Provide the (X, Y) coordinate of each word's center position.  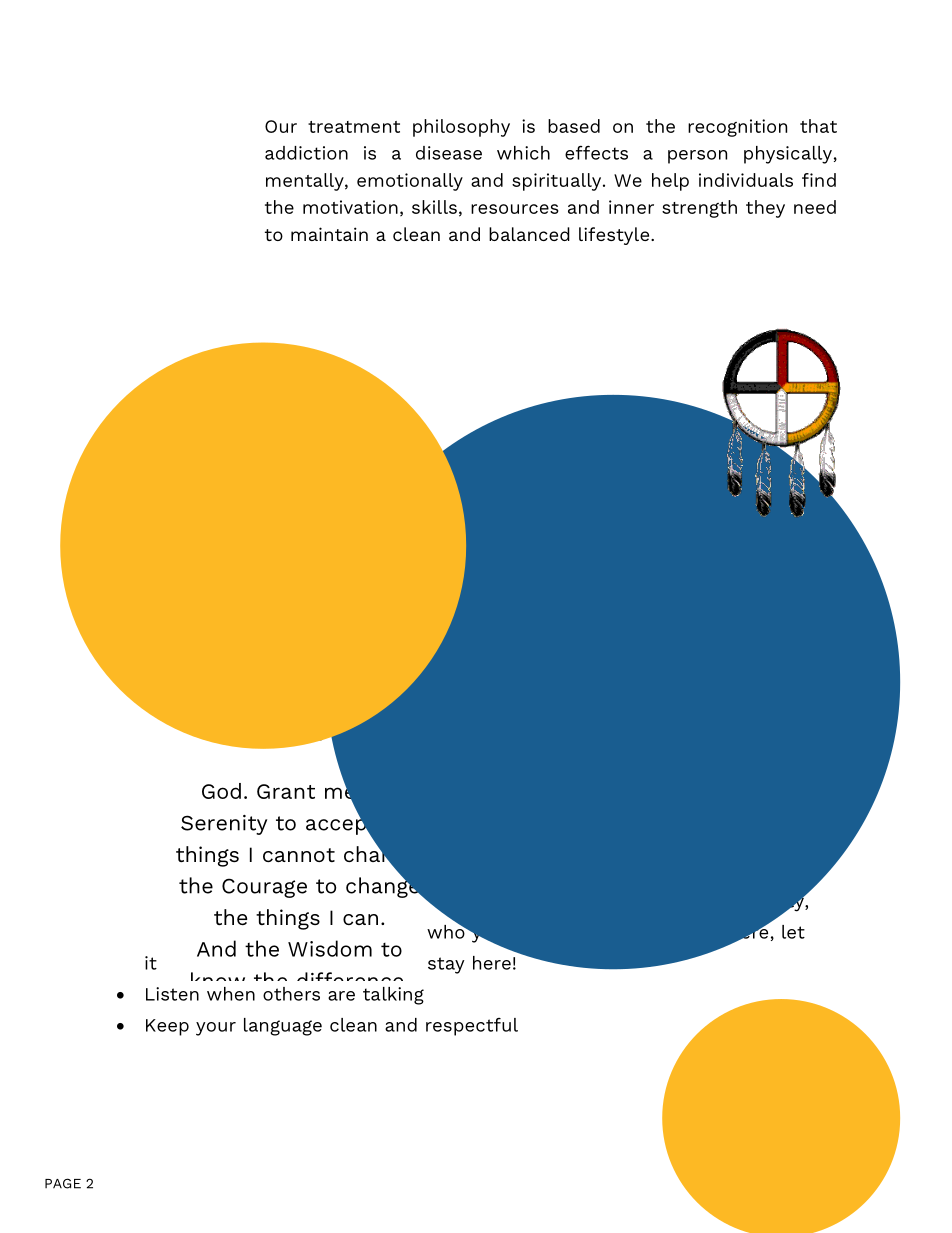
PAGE (63, 1183)
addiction (306, 153)
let (793, 932)
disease (449, 153)
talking (393, 996)
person (697, 157)
